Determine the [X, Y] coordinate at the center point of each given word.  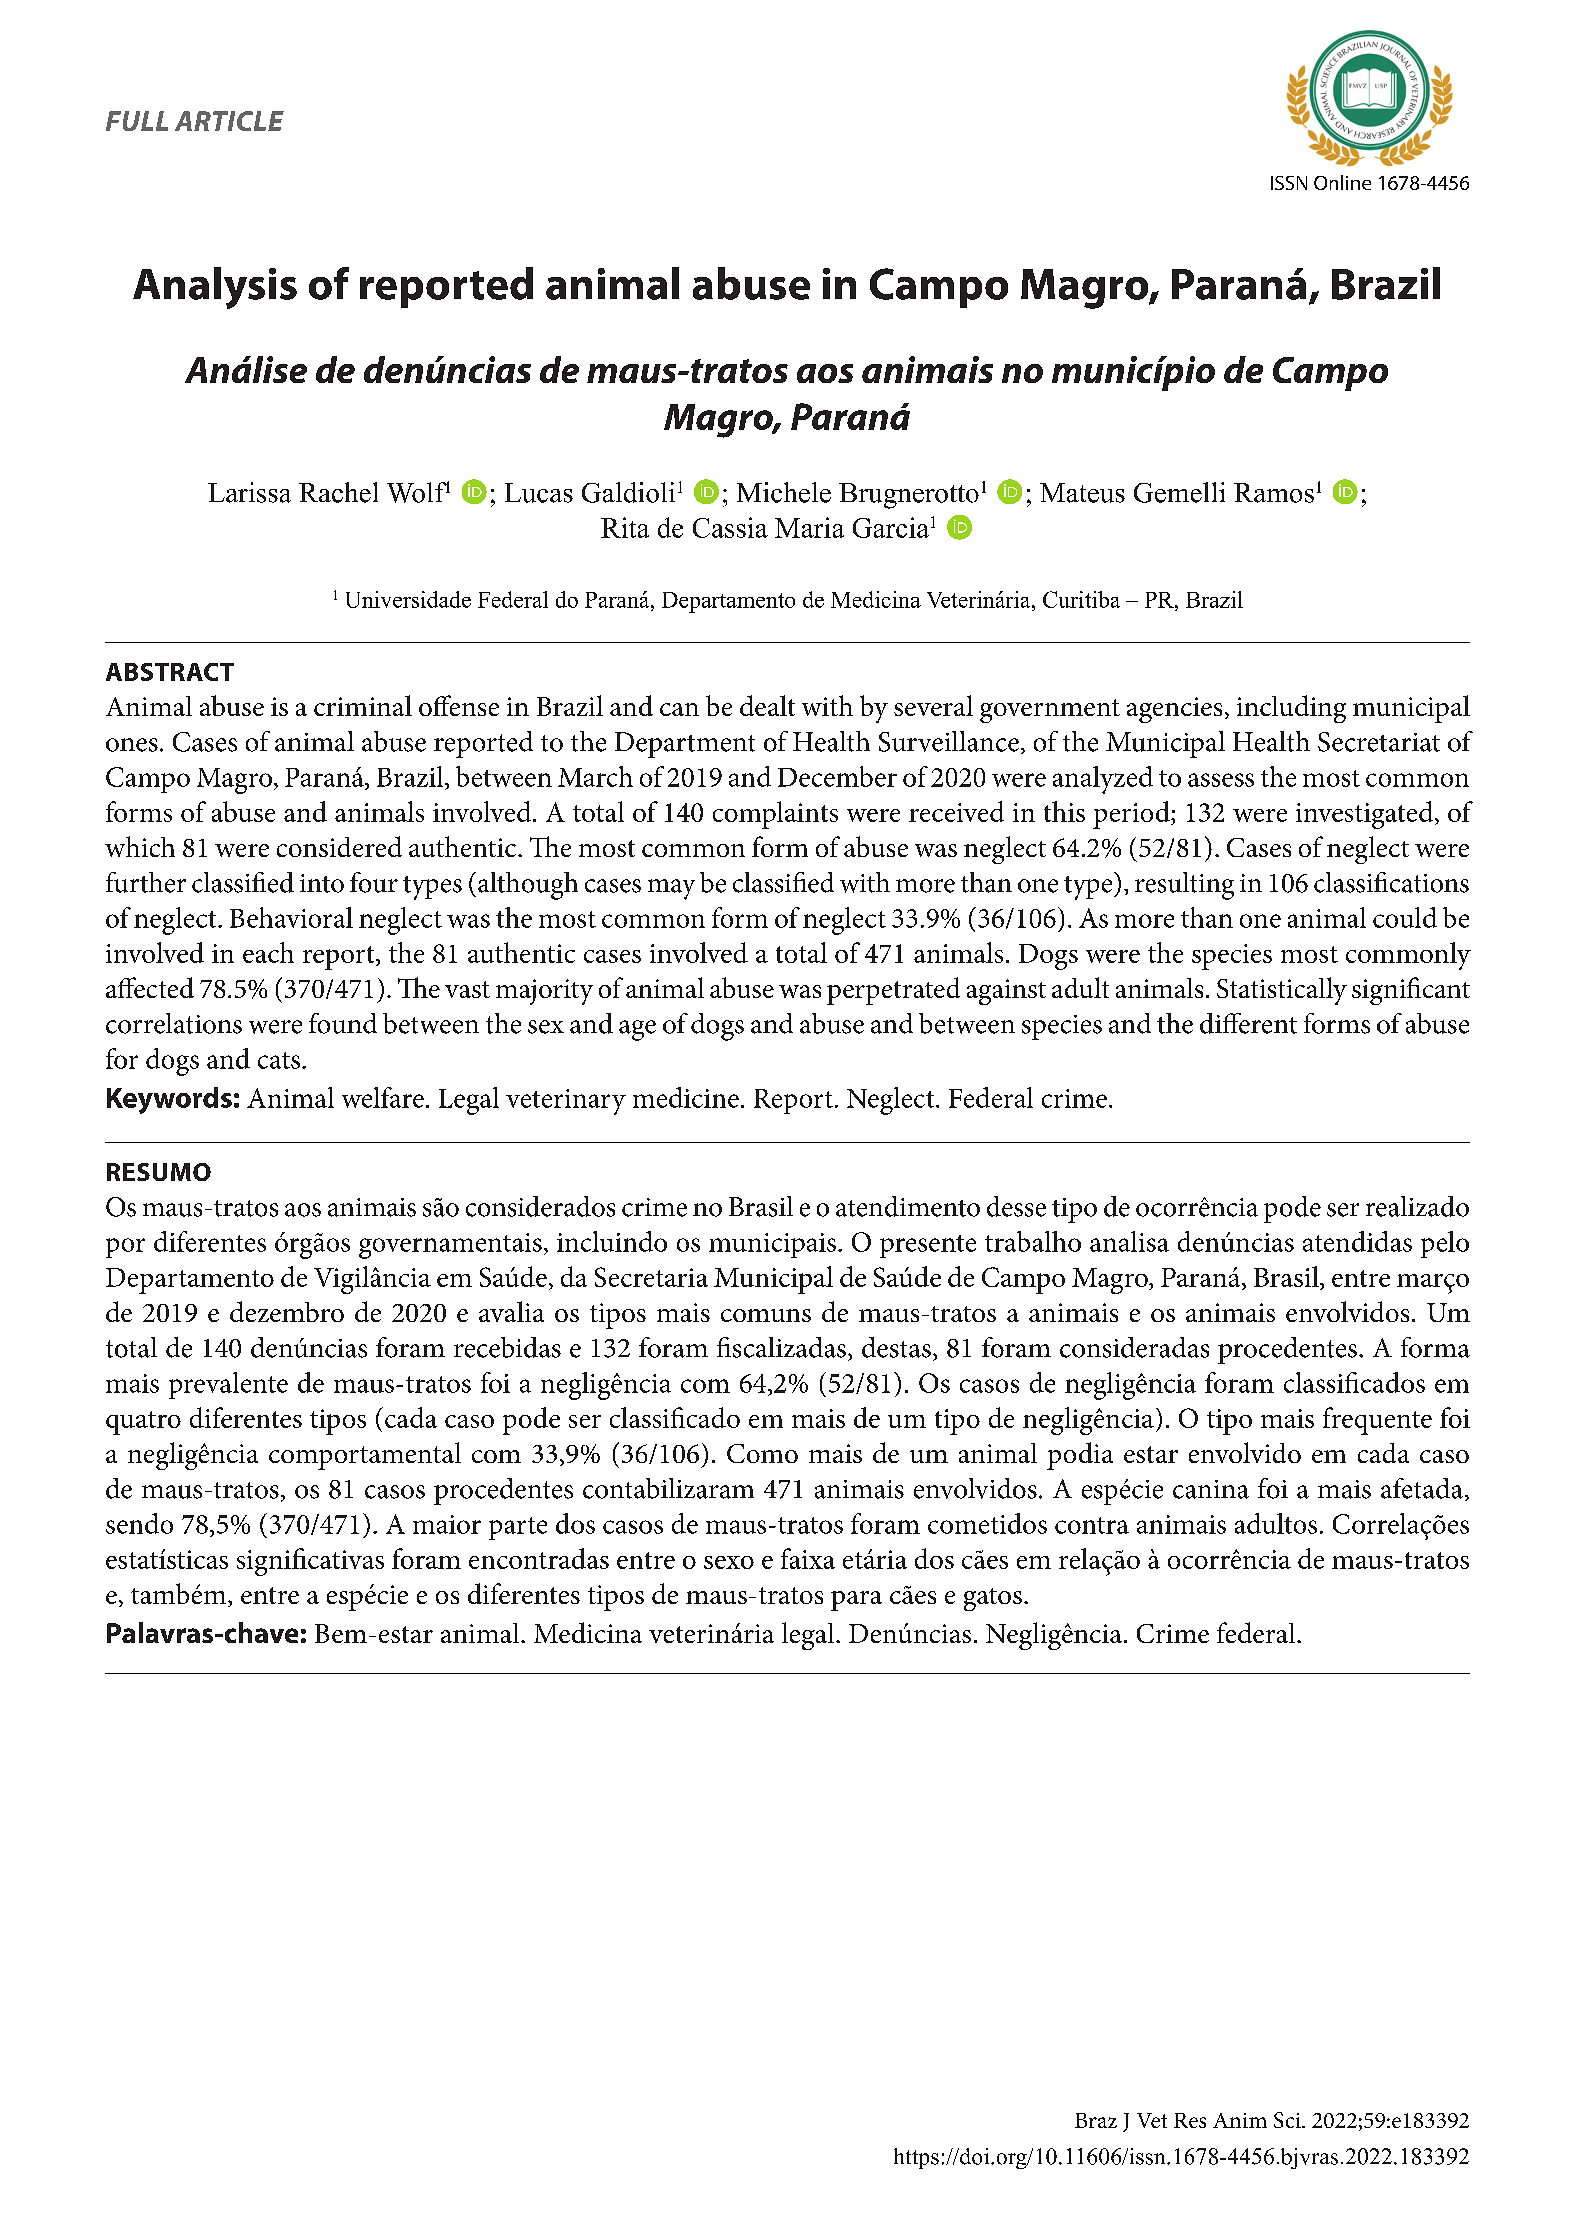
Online [1342, 182]
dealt [767, 705]
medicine [686, 1097]
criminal [363, 705]
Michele [784, 492]
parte [518, 1528]
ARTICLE [229, 121]
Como [762, 1453]
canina [1211, 1489]
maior [447, 1524]
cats [279, 1060]
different [1248, 1023]
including [1291, 709]
